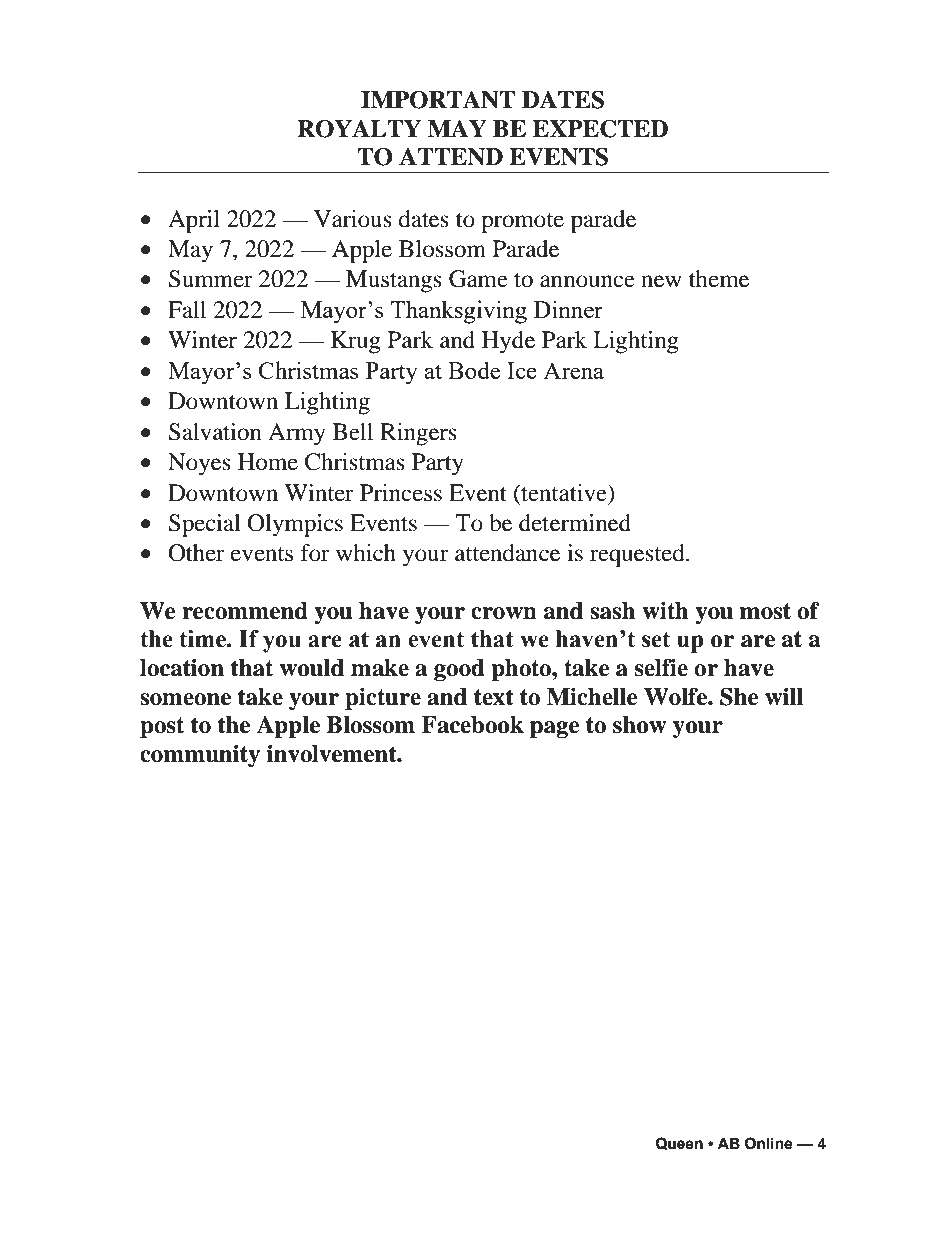  What do you see at coordinates (638, 555) in the page?
I see `requested` at bounding box center [638, 555].
